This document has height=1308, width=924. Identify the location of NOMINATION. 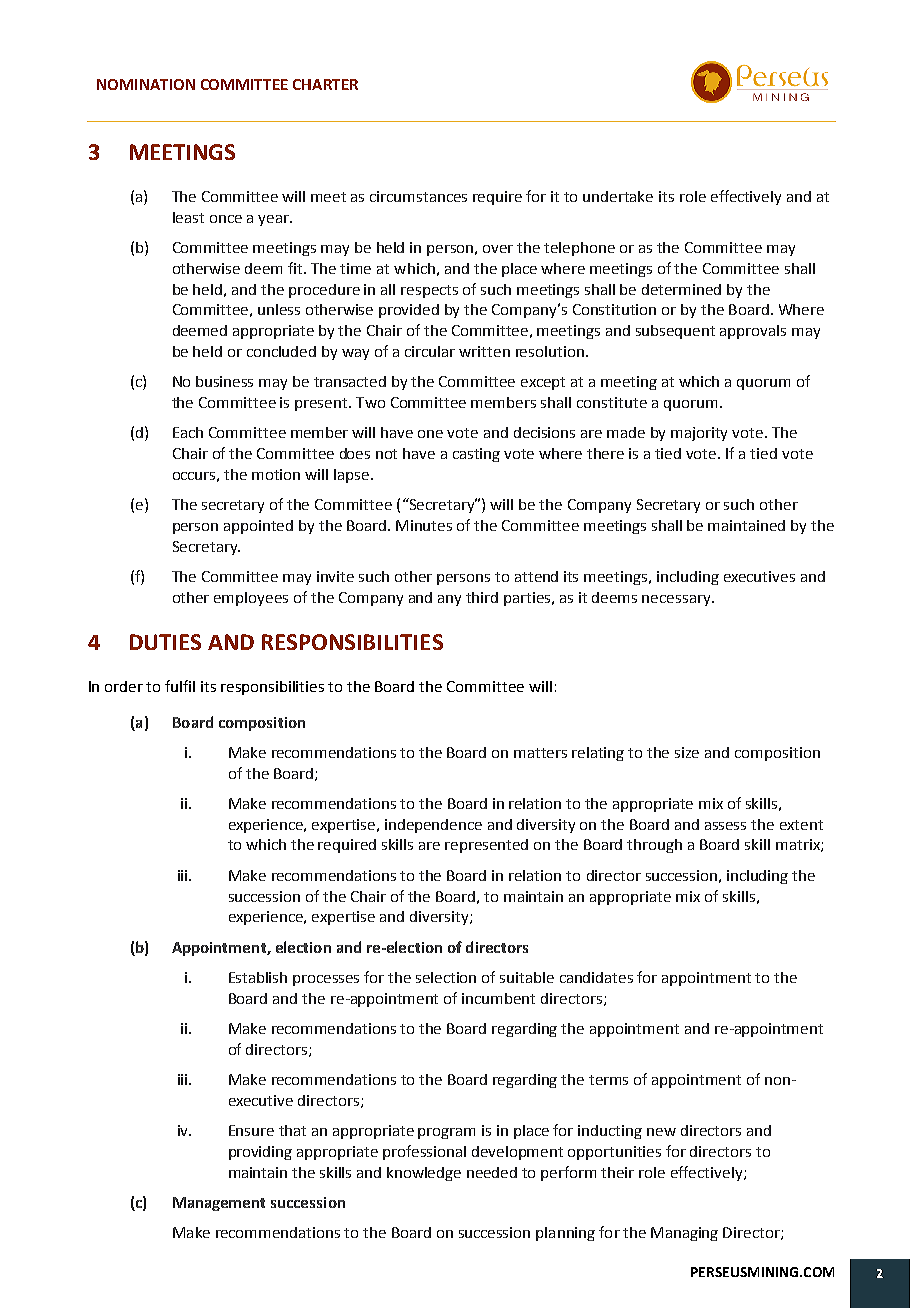
(146, 84).
